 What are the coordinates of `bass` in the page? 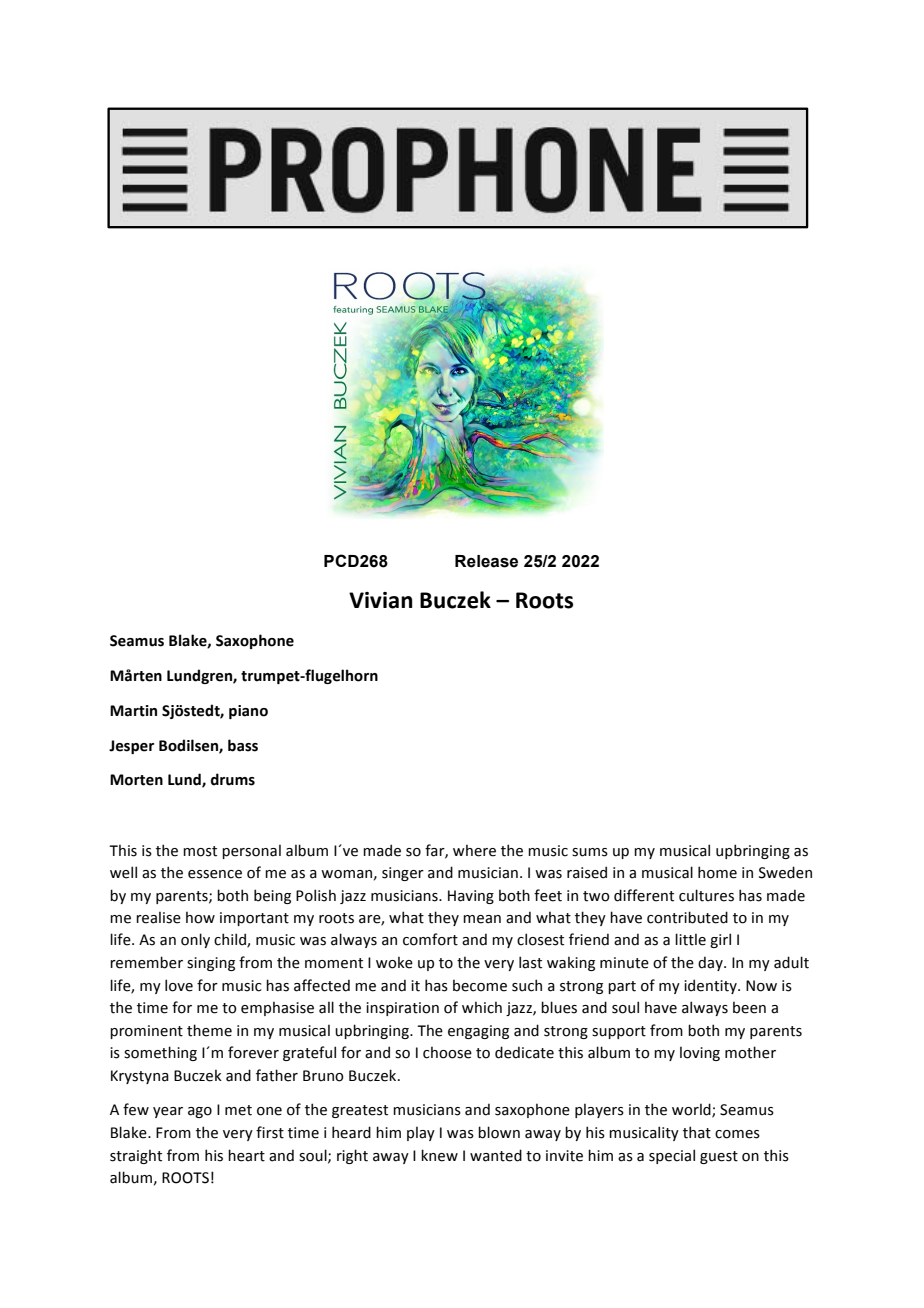 It's located at (243, 745).
